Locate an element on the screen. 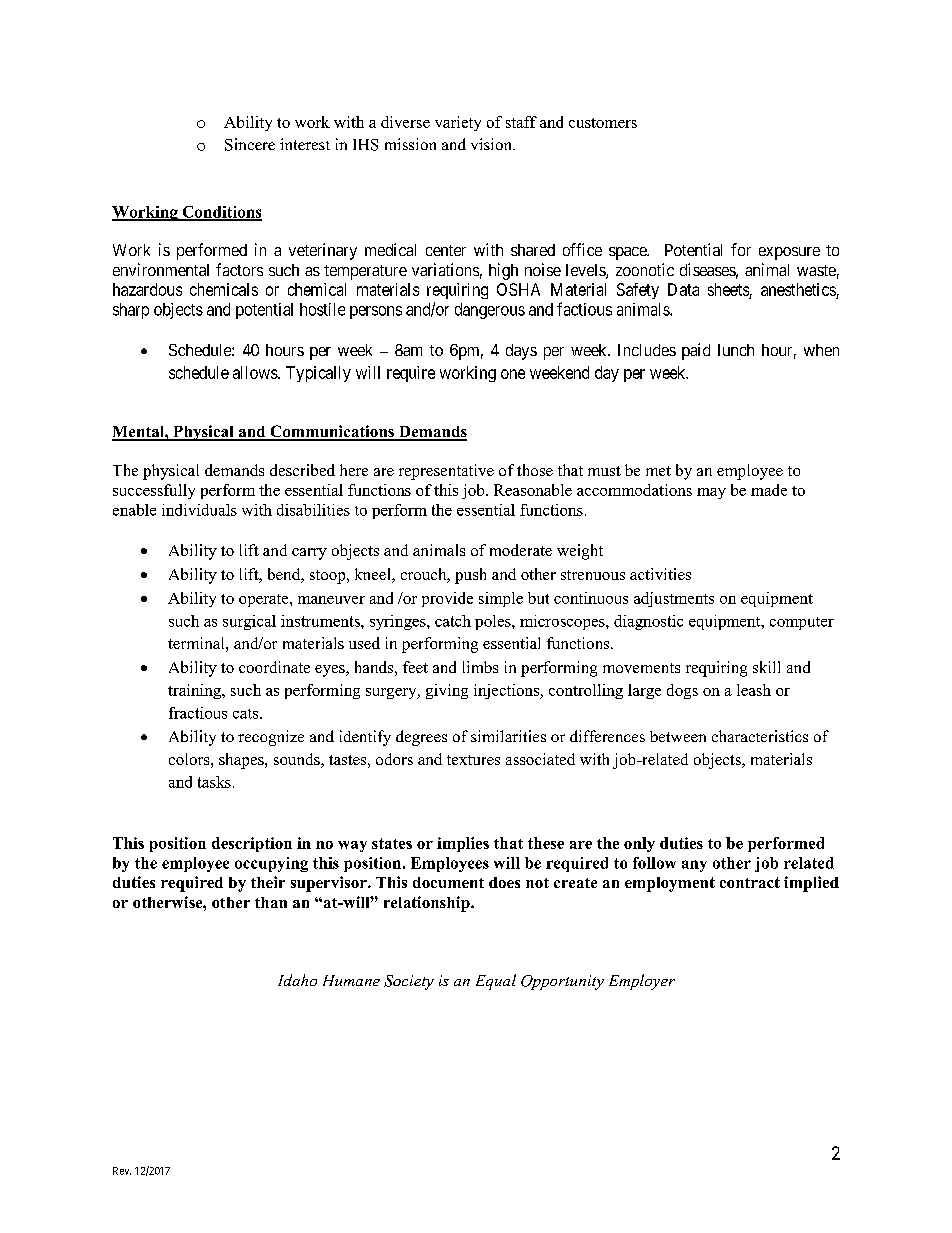 The width and height of the screenshot is (952, 1233). vision is located at coordinates (492, 144).
